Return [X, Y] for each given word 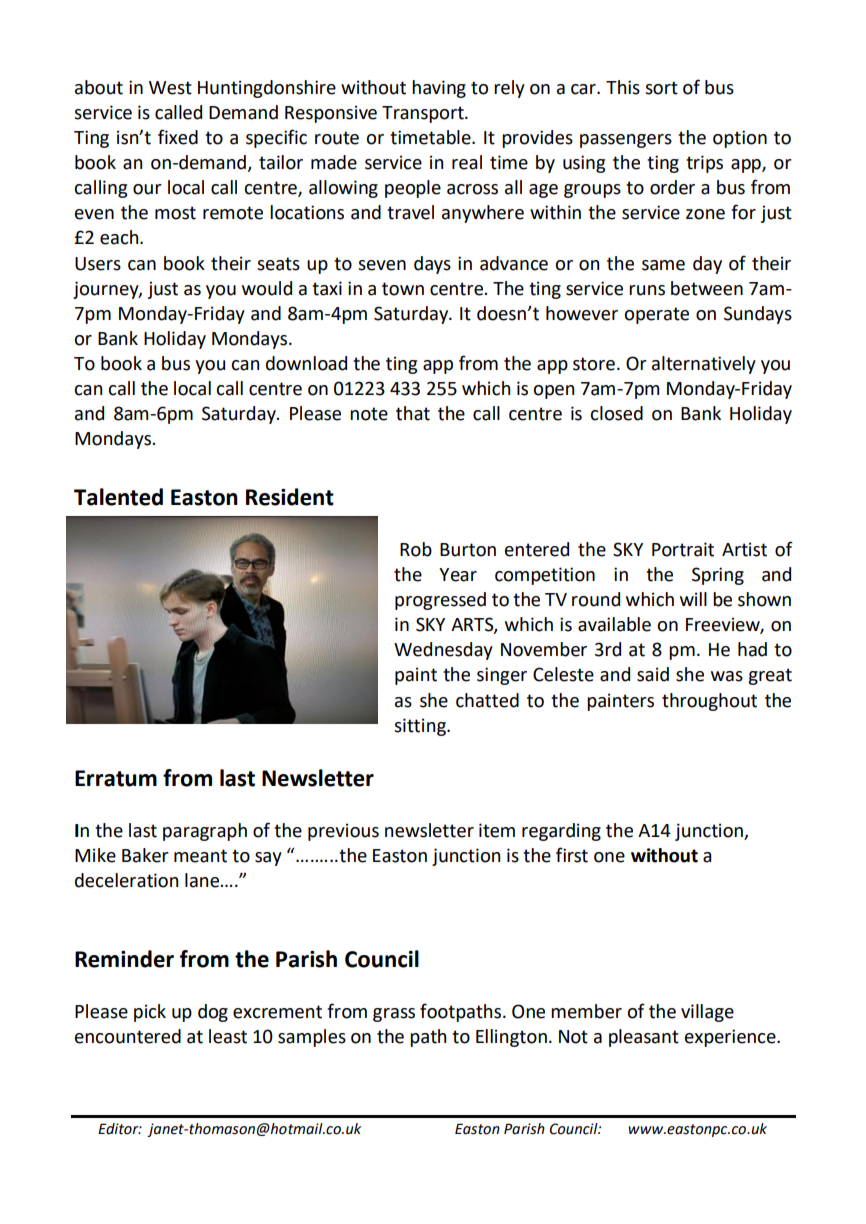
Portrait [683, 549]
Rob [416, 549]
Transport [424, 114]
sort [661, 88]
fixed [178, 137]
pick [150, 1013]
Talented [118, 497]
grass [394, 1015]
